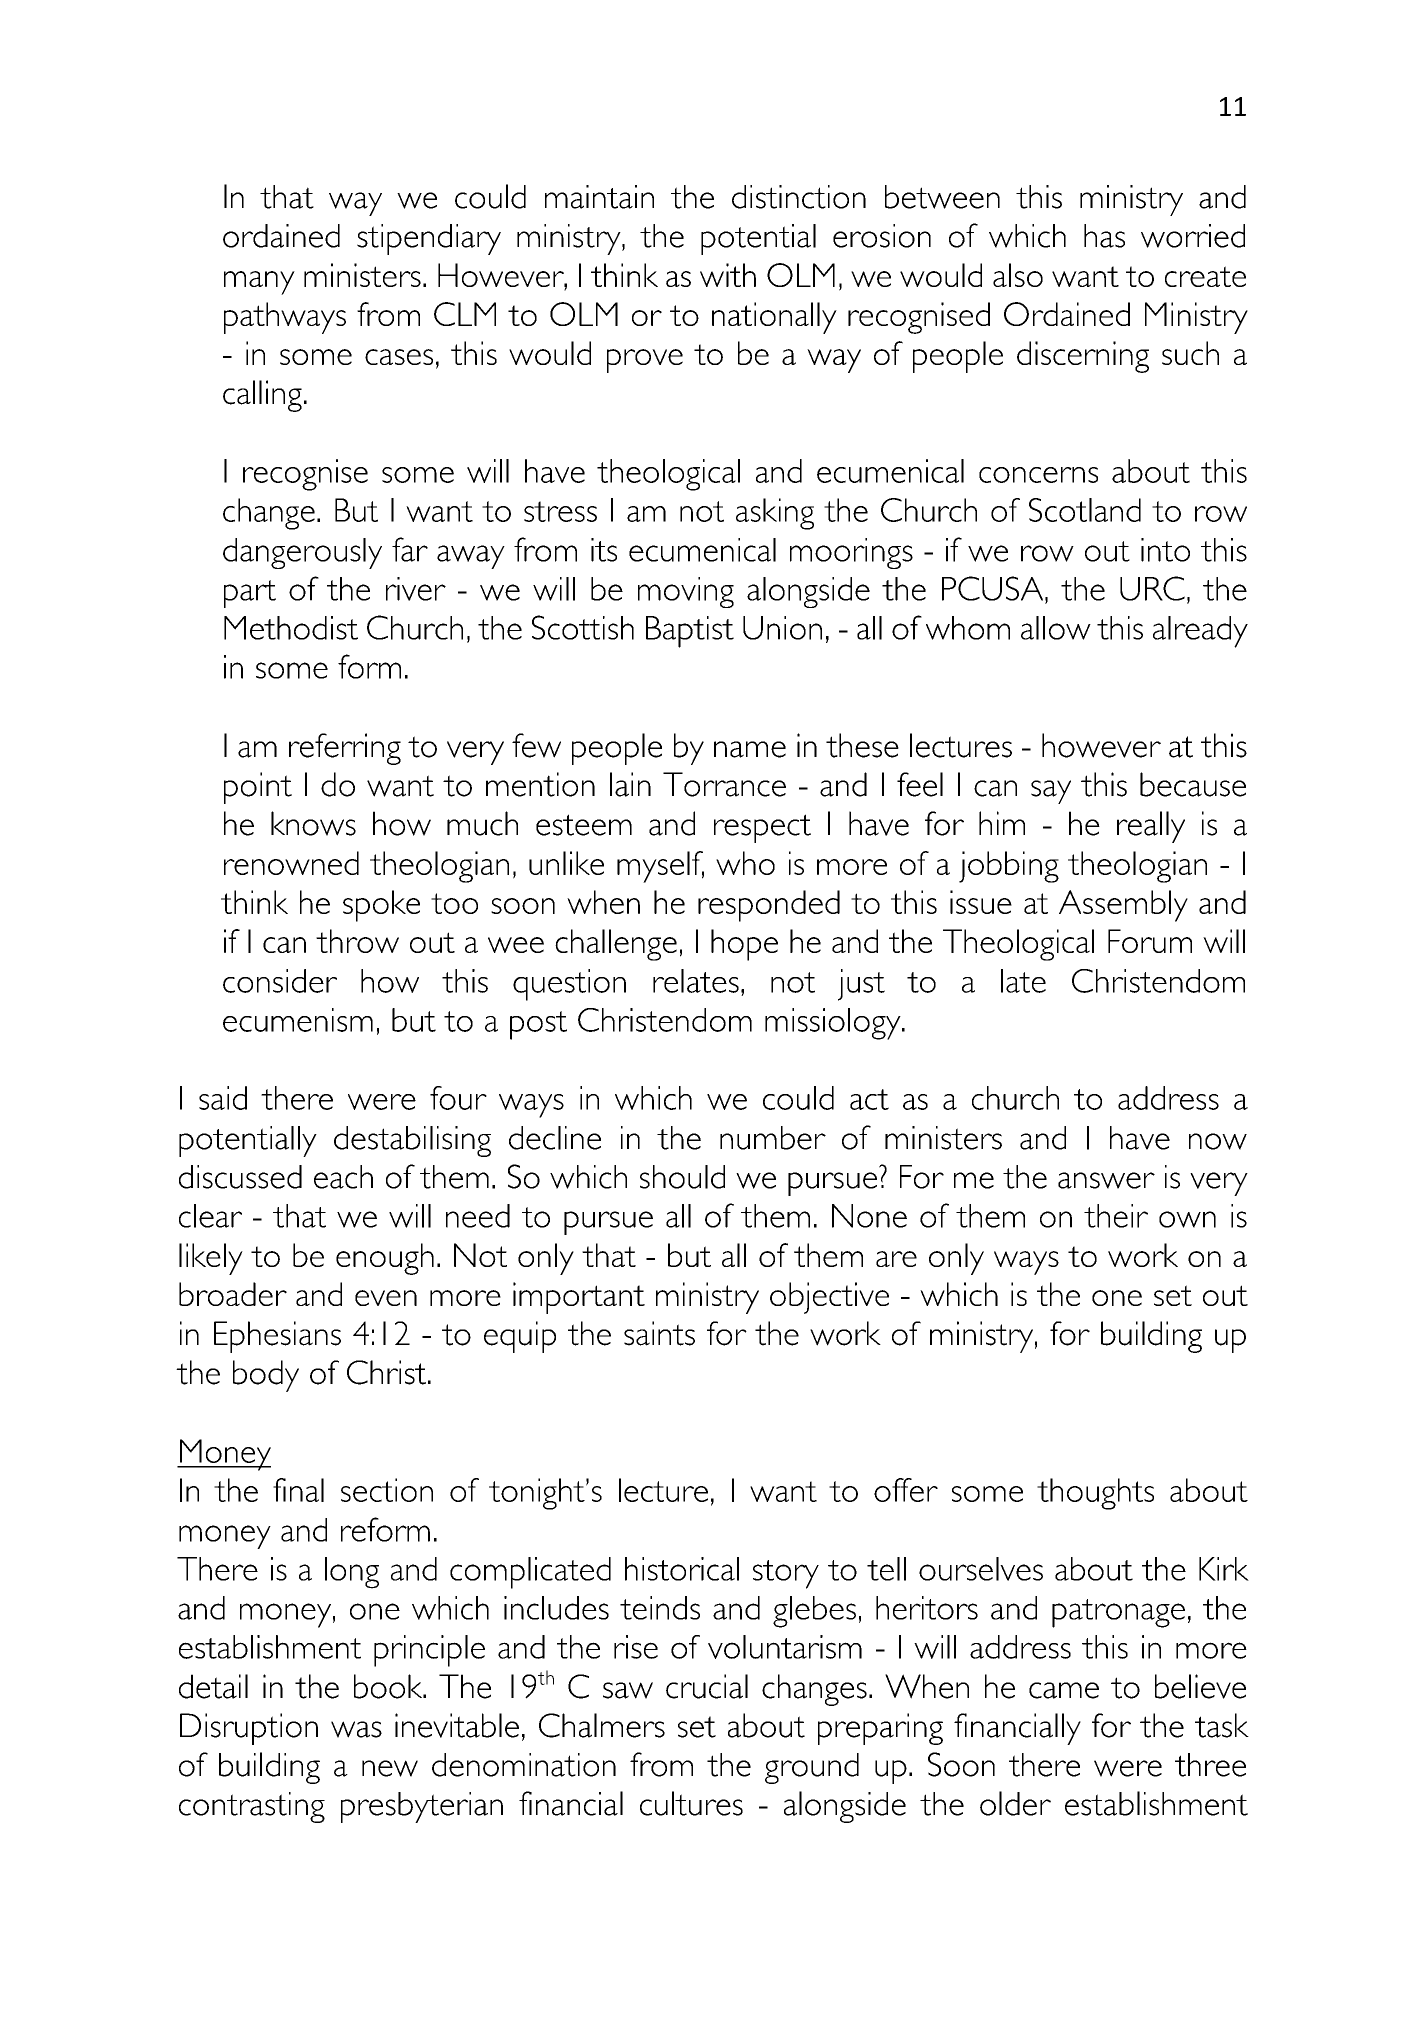 The image size is (1425, 2026). Describe the element at coordinates (298, 1490) in the screenshot. I see `final` at that location.
